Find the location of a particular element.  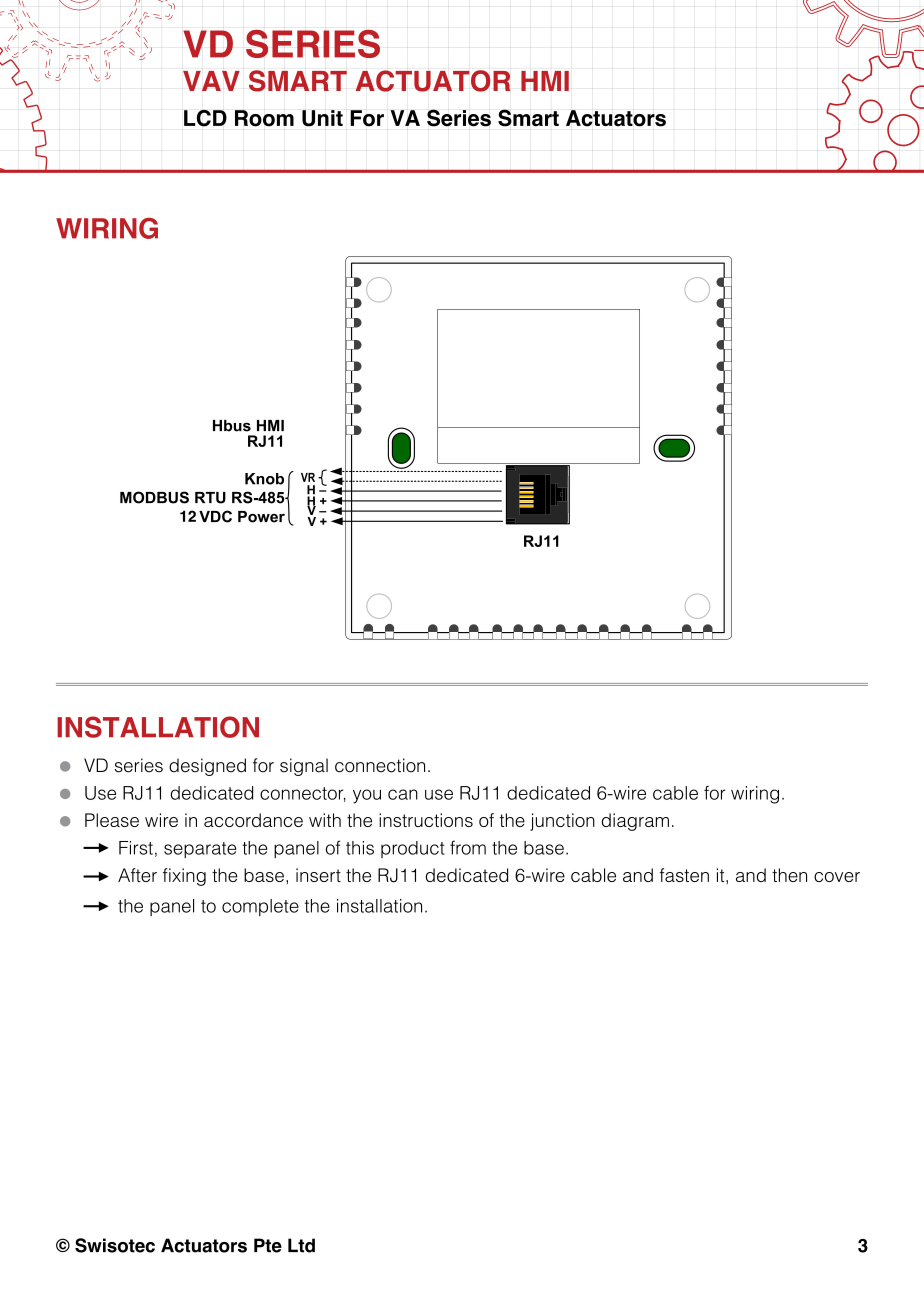

LCD is located at coordinates (205, 118).
